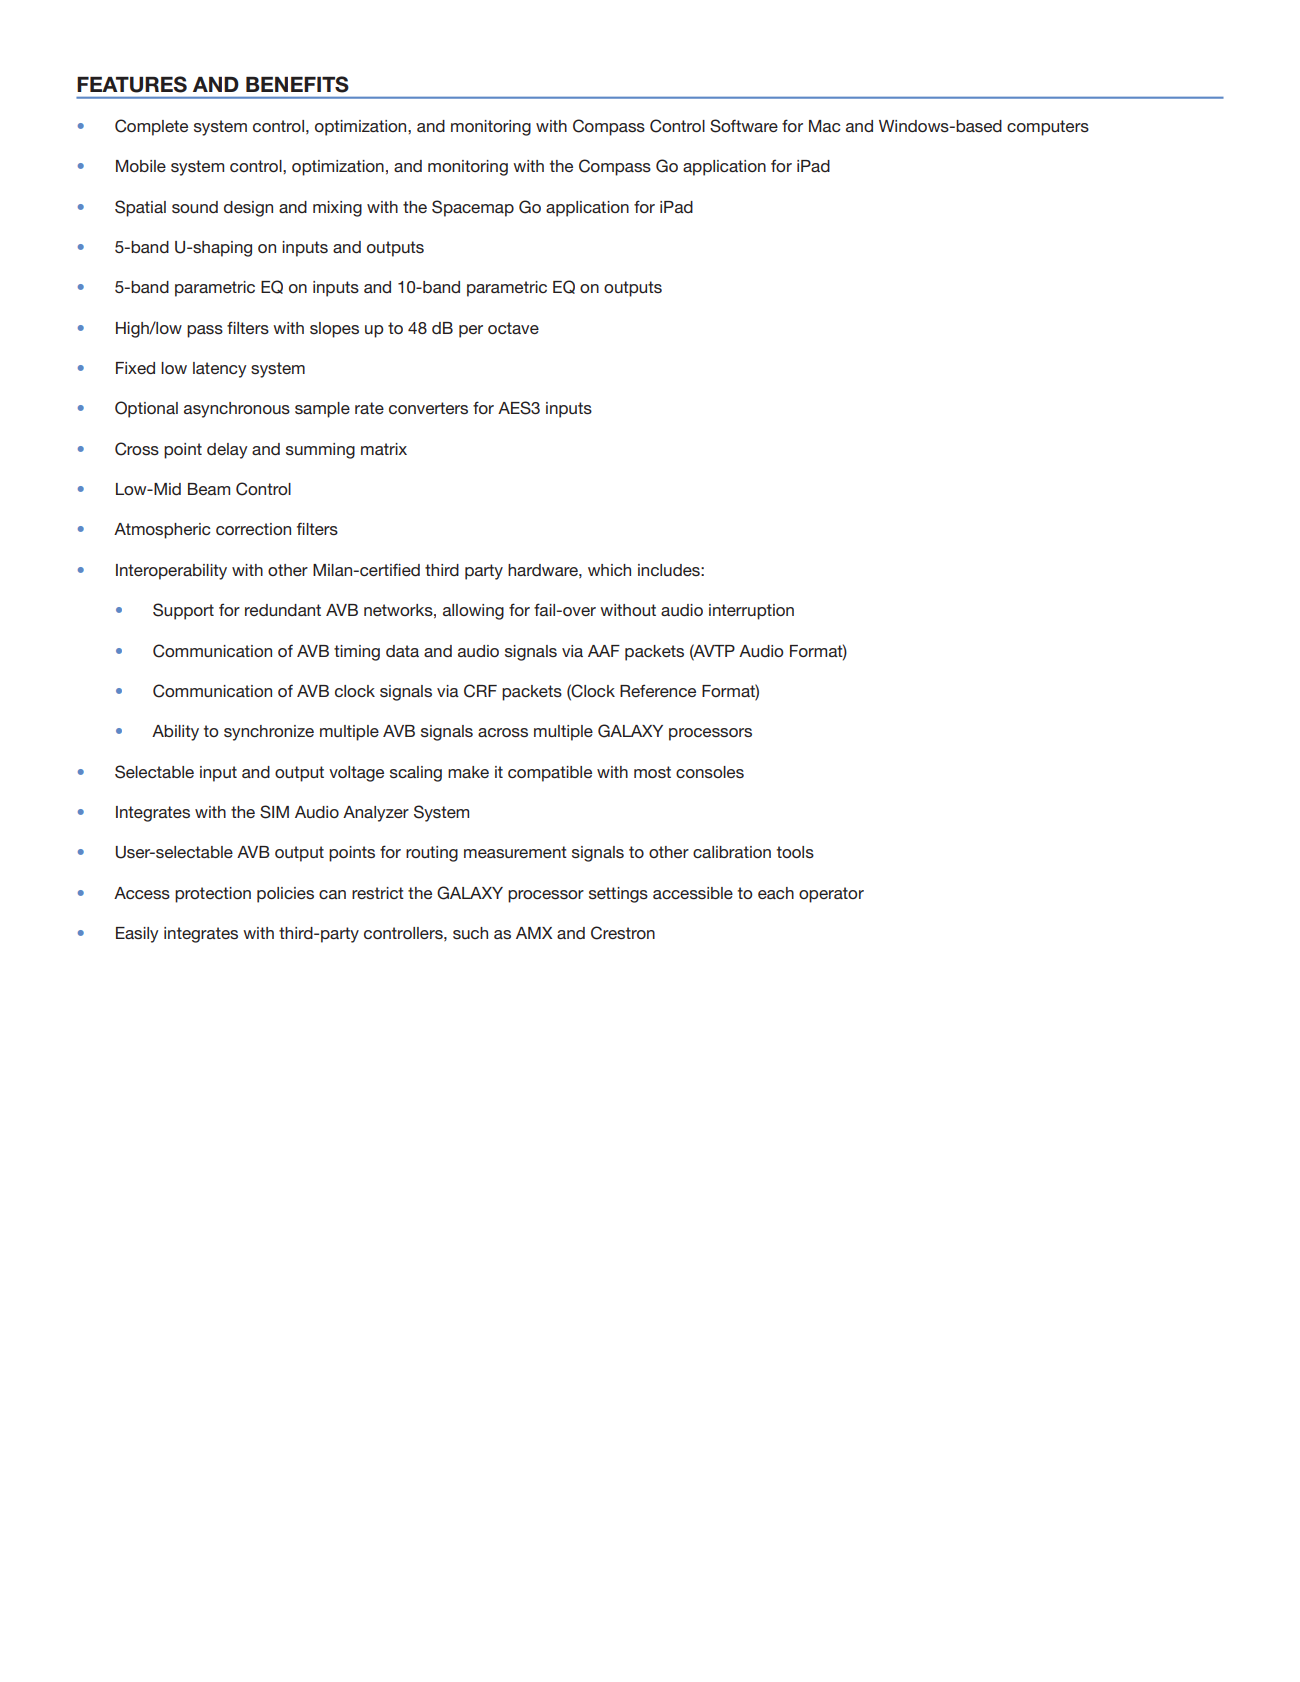 The width and height of the page is (1300, 1682). I want to click on which, so click(609, 570).
